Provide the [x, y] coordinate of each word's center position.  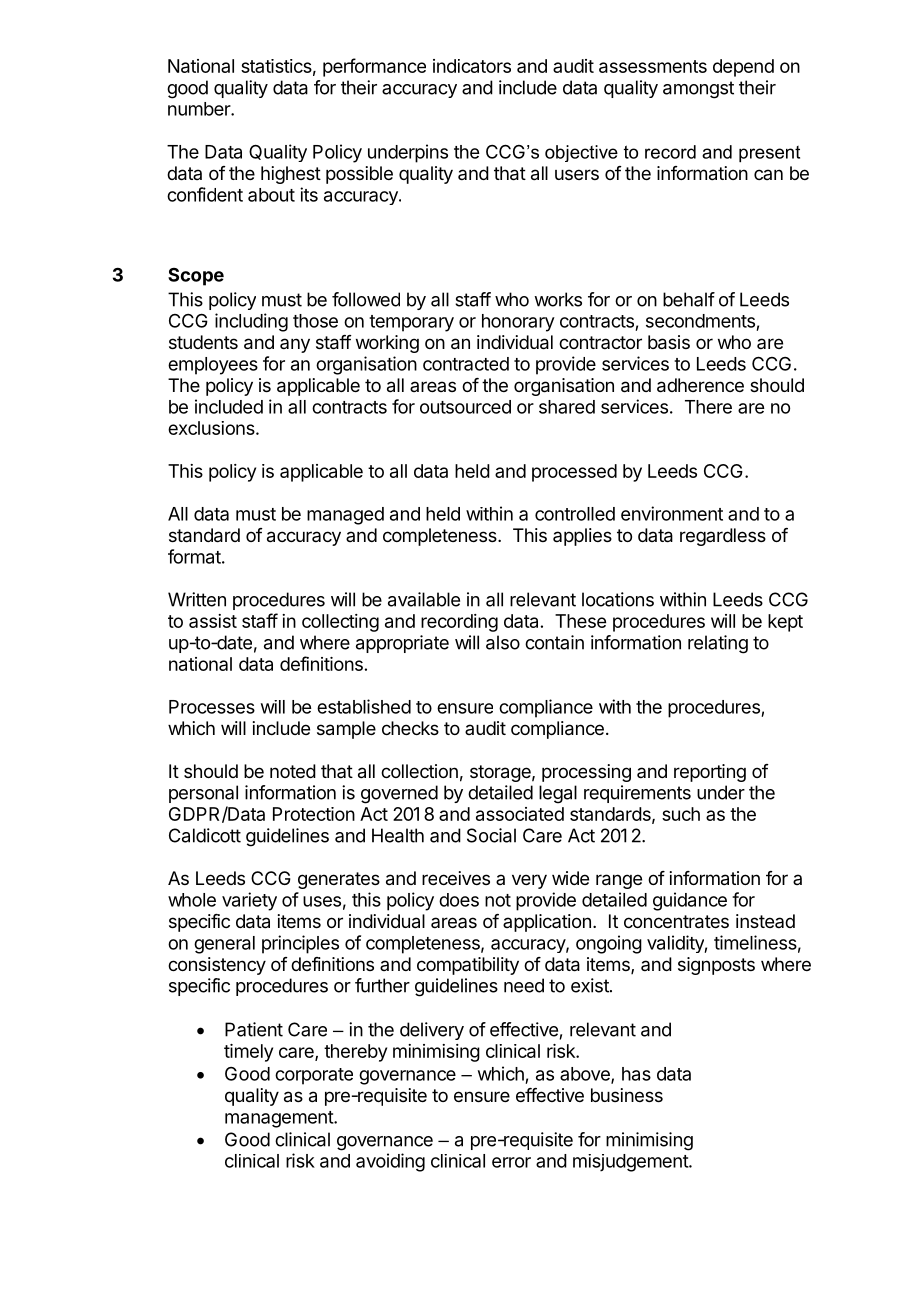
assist [213, 621]
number [200, 109]
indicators [472, 66]
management [280, 1119]
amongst [698, 90]
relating [718, 644]
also [503, 642]
